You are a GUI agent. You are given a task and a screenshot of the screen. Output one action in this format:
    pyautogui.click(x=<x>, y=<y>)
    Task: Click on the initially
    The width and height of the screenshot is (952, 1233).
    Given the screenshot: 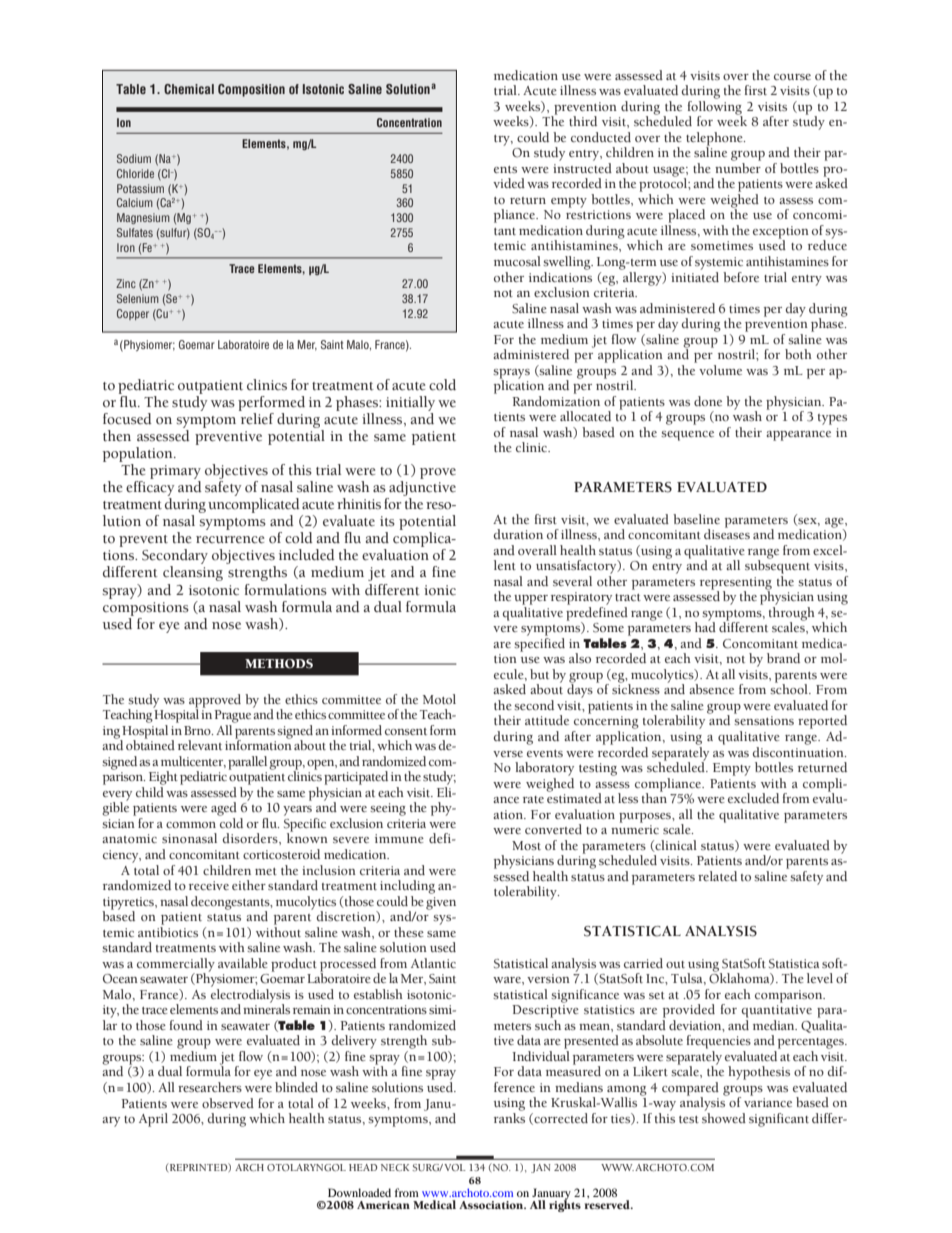 What is the action you would take?
    pyautogui.click(x=410, y=403)
